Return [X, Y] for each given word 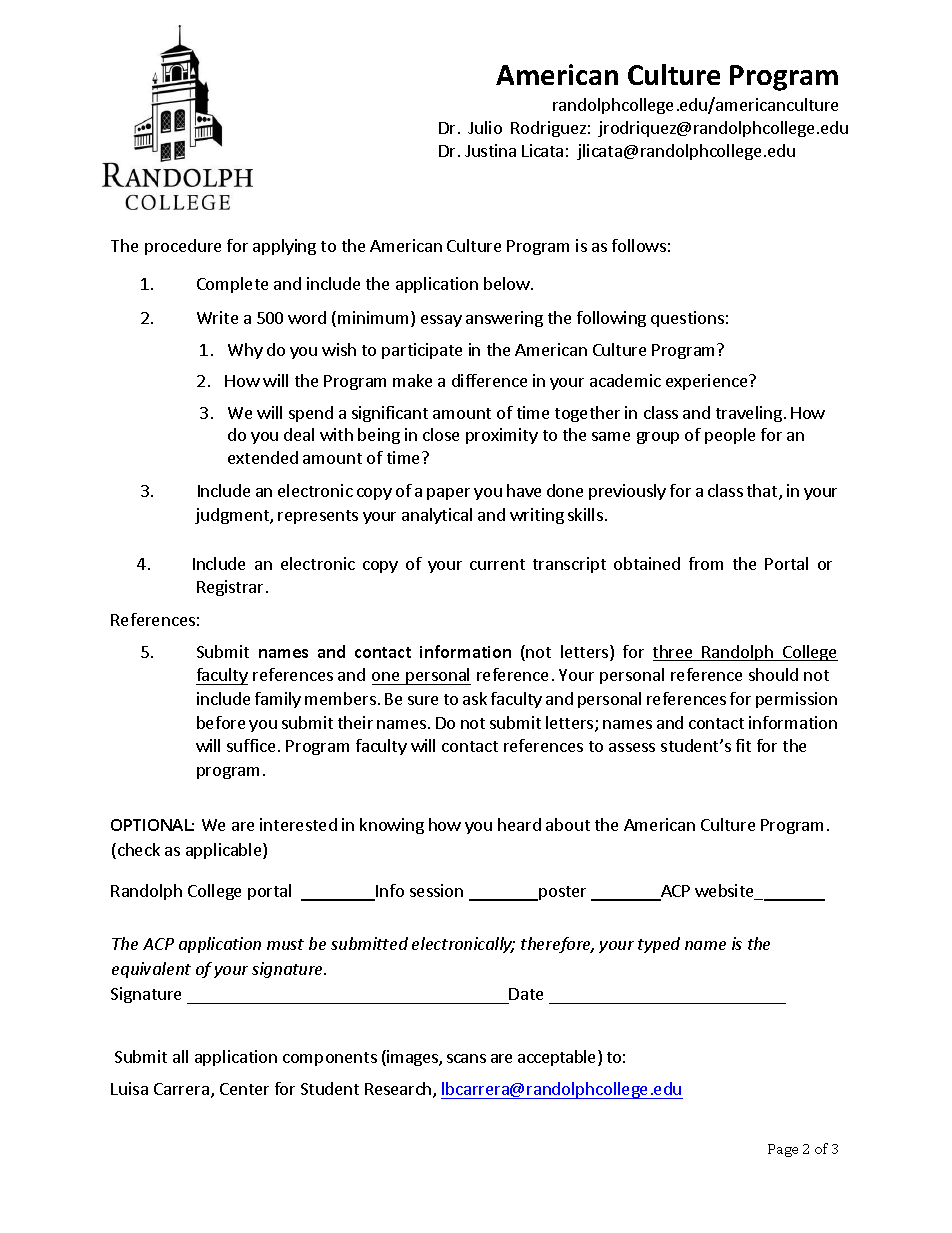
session [436, 890]
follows [639, 245]
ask [475, 698]
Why [245, 351]
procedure [183, 247]
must [285, 944]
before [221, 722]
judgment [233, 516]
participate [422, 351]
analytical [437, 516]
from [706, 563]
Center [244, 1089]
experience [708, 382]
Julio [485, 127]
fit [743, 745]
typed [659, 945]
